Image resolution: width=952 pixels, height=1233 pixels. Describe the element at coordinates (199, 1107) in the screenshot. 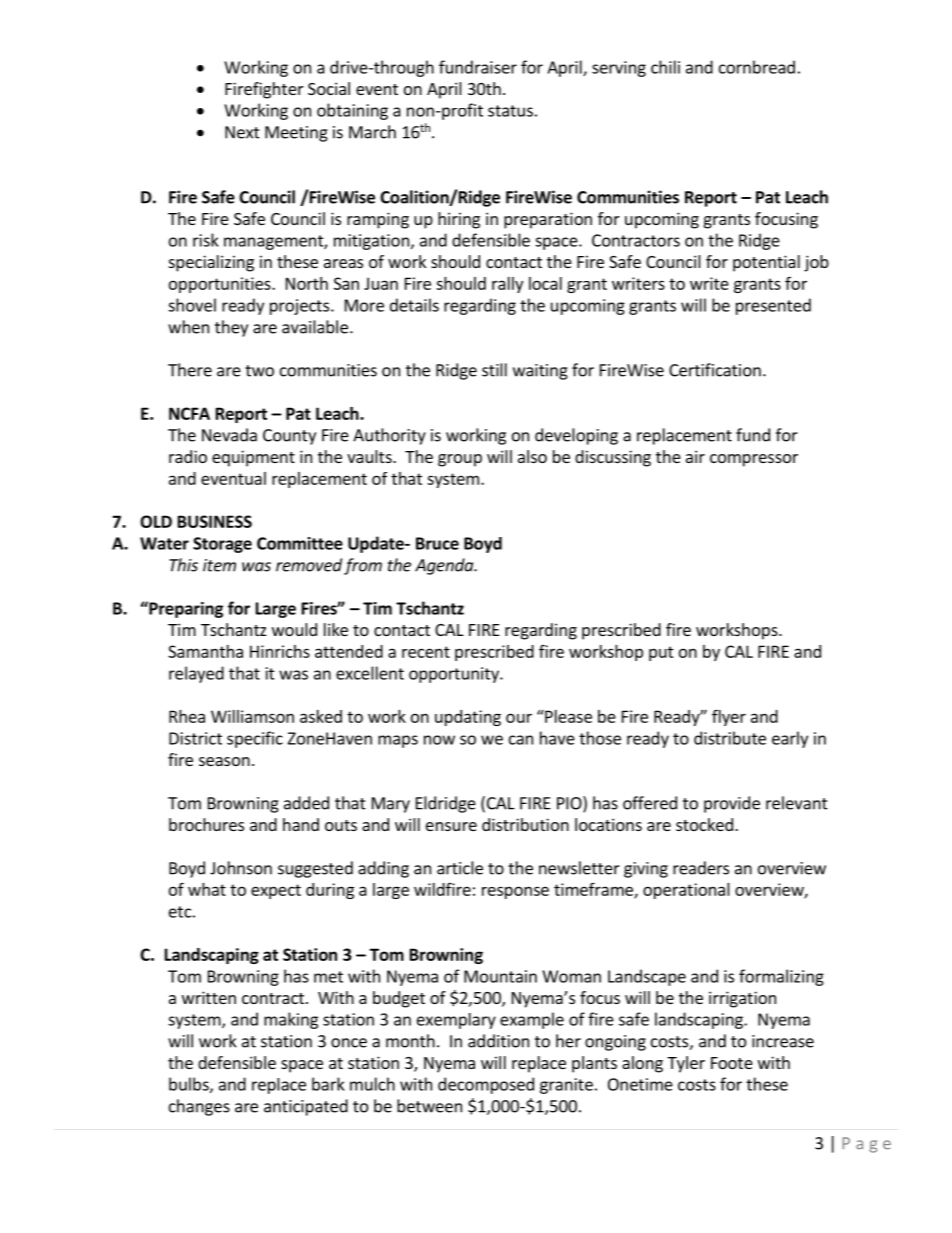

I see `changes` at that location.
